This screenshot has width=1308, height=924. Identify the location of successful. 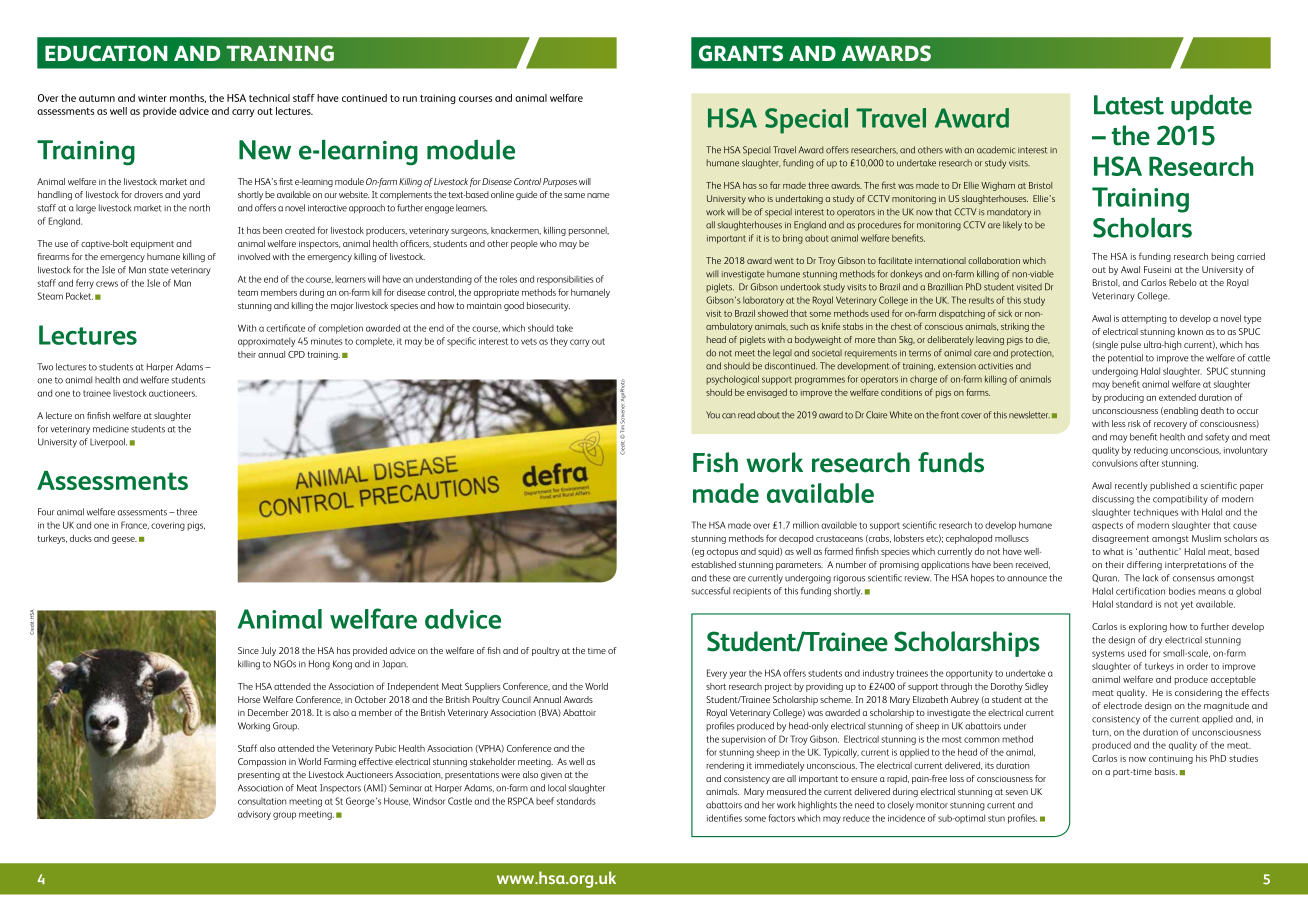
(710, 591).
